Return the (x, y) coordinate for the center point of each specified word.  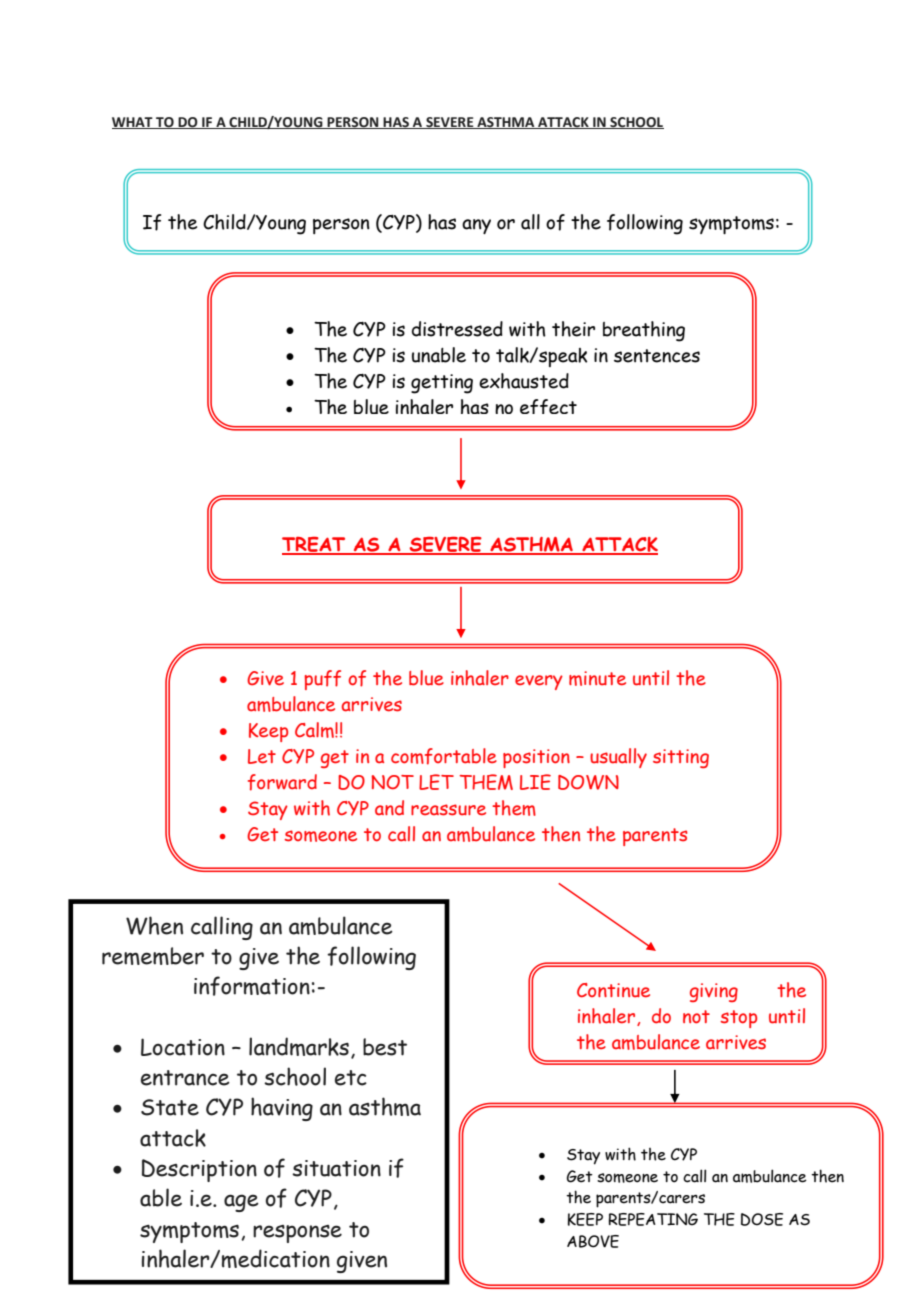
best (385, 1047)
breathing (644, 331)
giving (714, 992)
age (241, 1203)
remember (153, 956)
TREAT (315, 545)
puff (322, 680)
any (476, 226)
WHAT (133, 123)
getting (442, 384)
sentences (657, 356)
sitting (681, 758)
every (539, 682)
